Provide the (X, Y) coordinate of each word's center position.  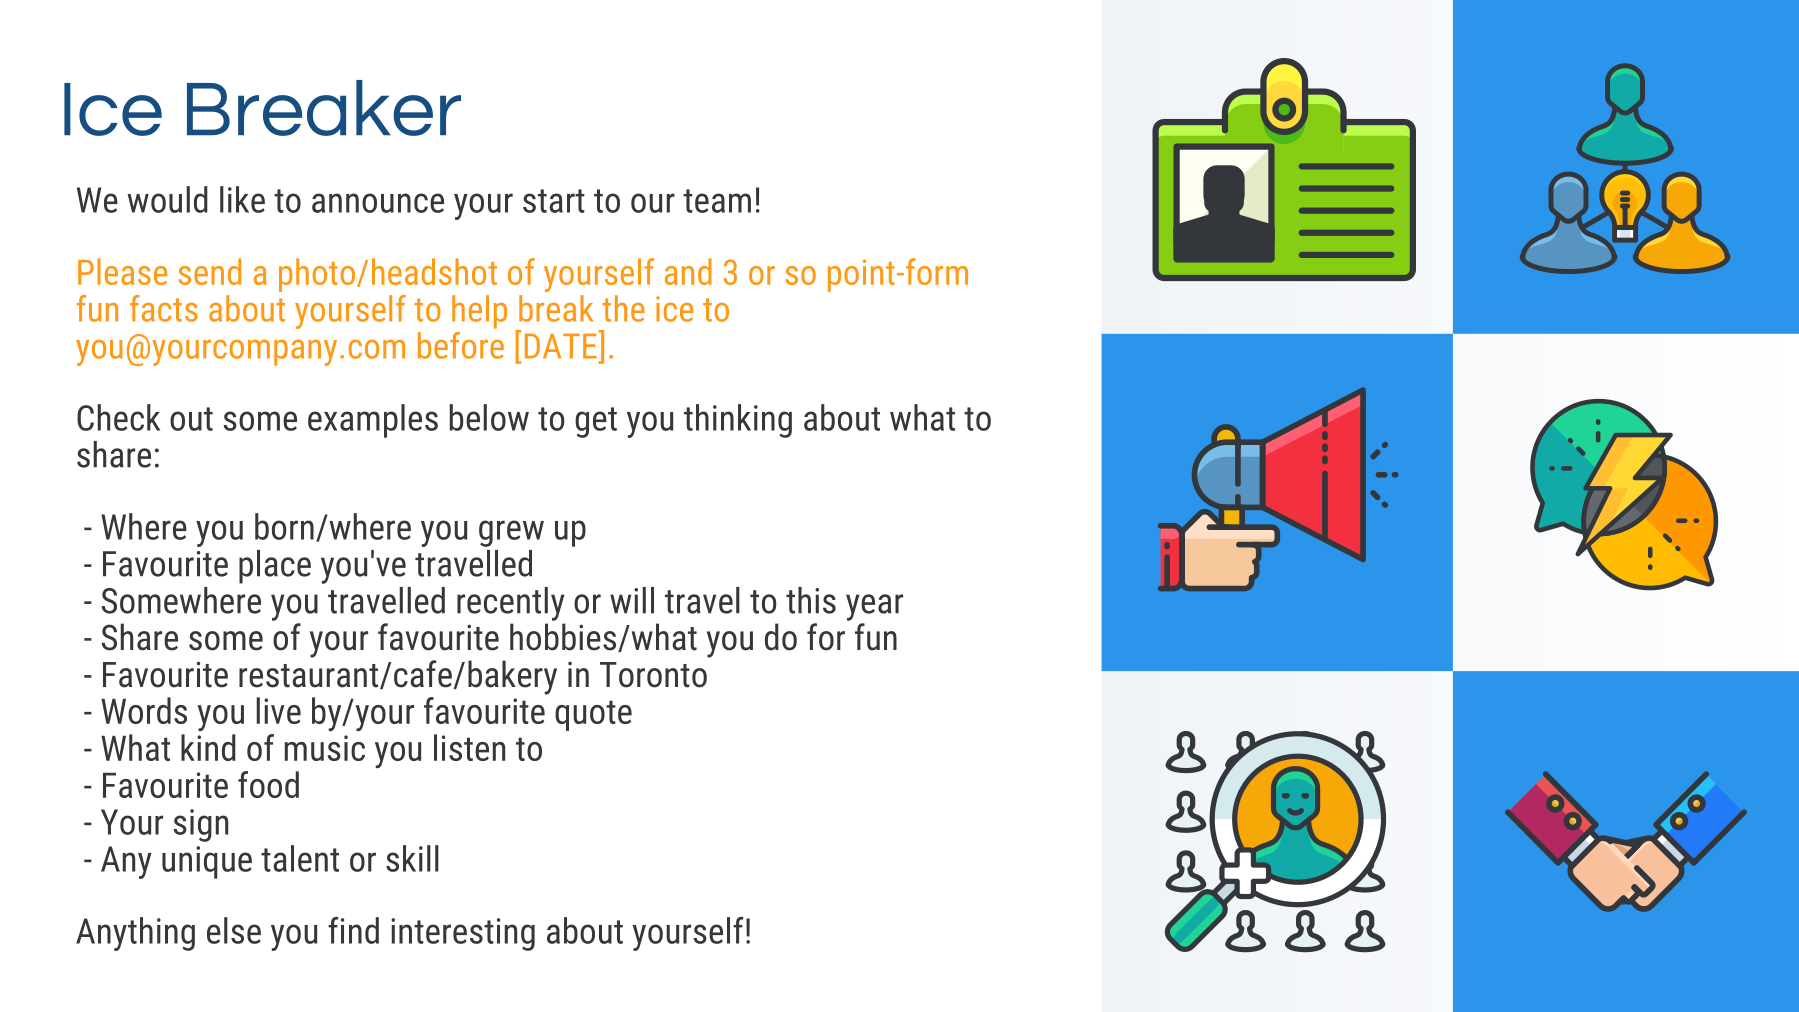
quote (593, 715)
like (242, 199)
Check (118, 417)
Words (144, 710)
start (554, 201)
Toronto (653, 675)
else (234, 930)
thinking (738, 421)
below (489, 417)
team (717, 201)
